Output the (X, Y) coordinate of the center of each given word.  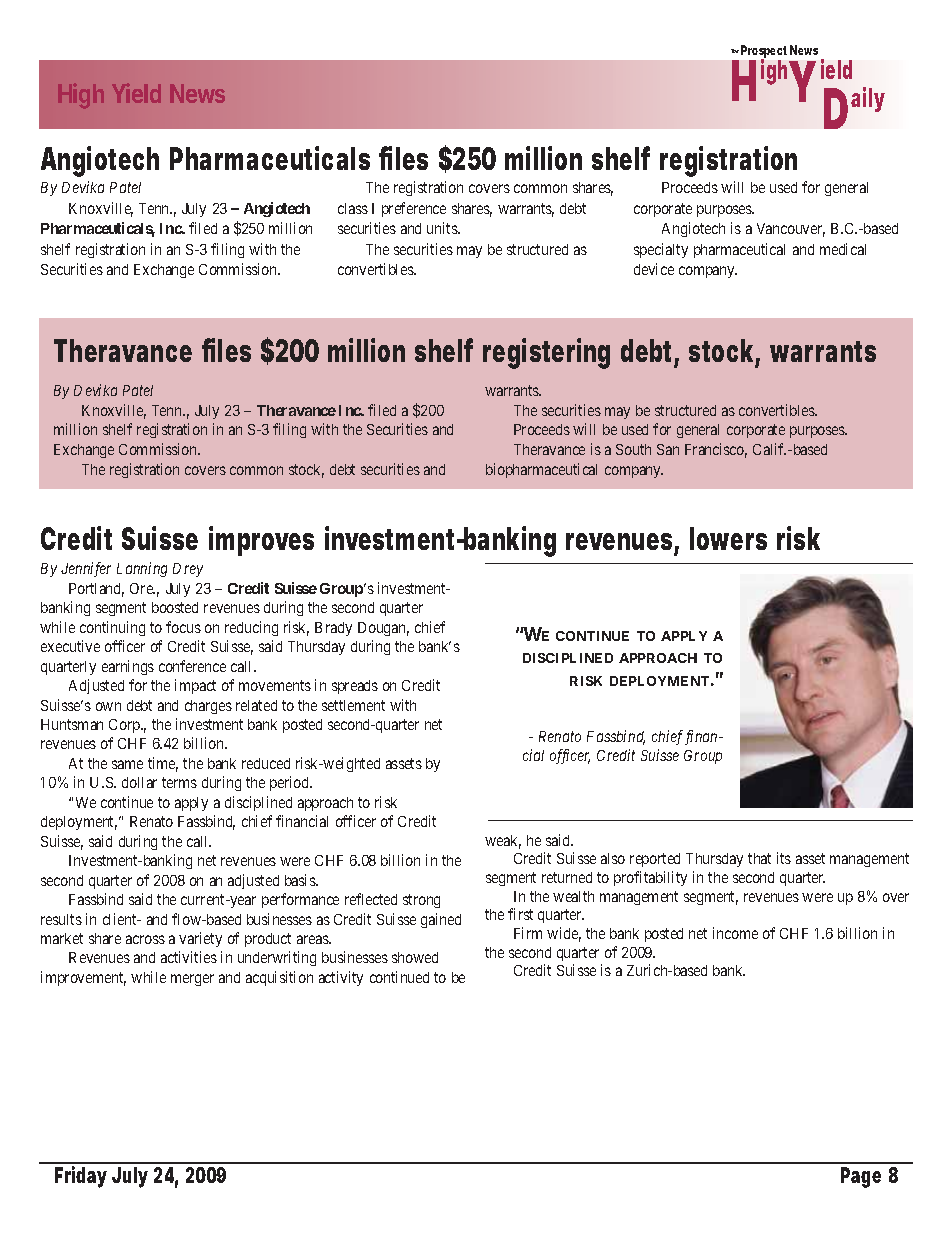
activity (341, 978)
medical (843, 249)
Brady (333, 629)
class (353, 208)
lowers (728, 538)
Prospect (764, 52)
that (759, 858)
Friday (81, 1177)
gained (441, 920)
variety (200, 939)
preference (414, 209)
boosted (175, 607)
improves (261, 541)
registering (546, 353)
